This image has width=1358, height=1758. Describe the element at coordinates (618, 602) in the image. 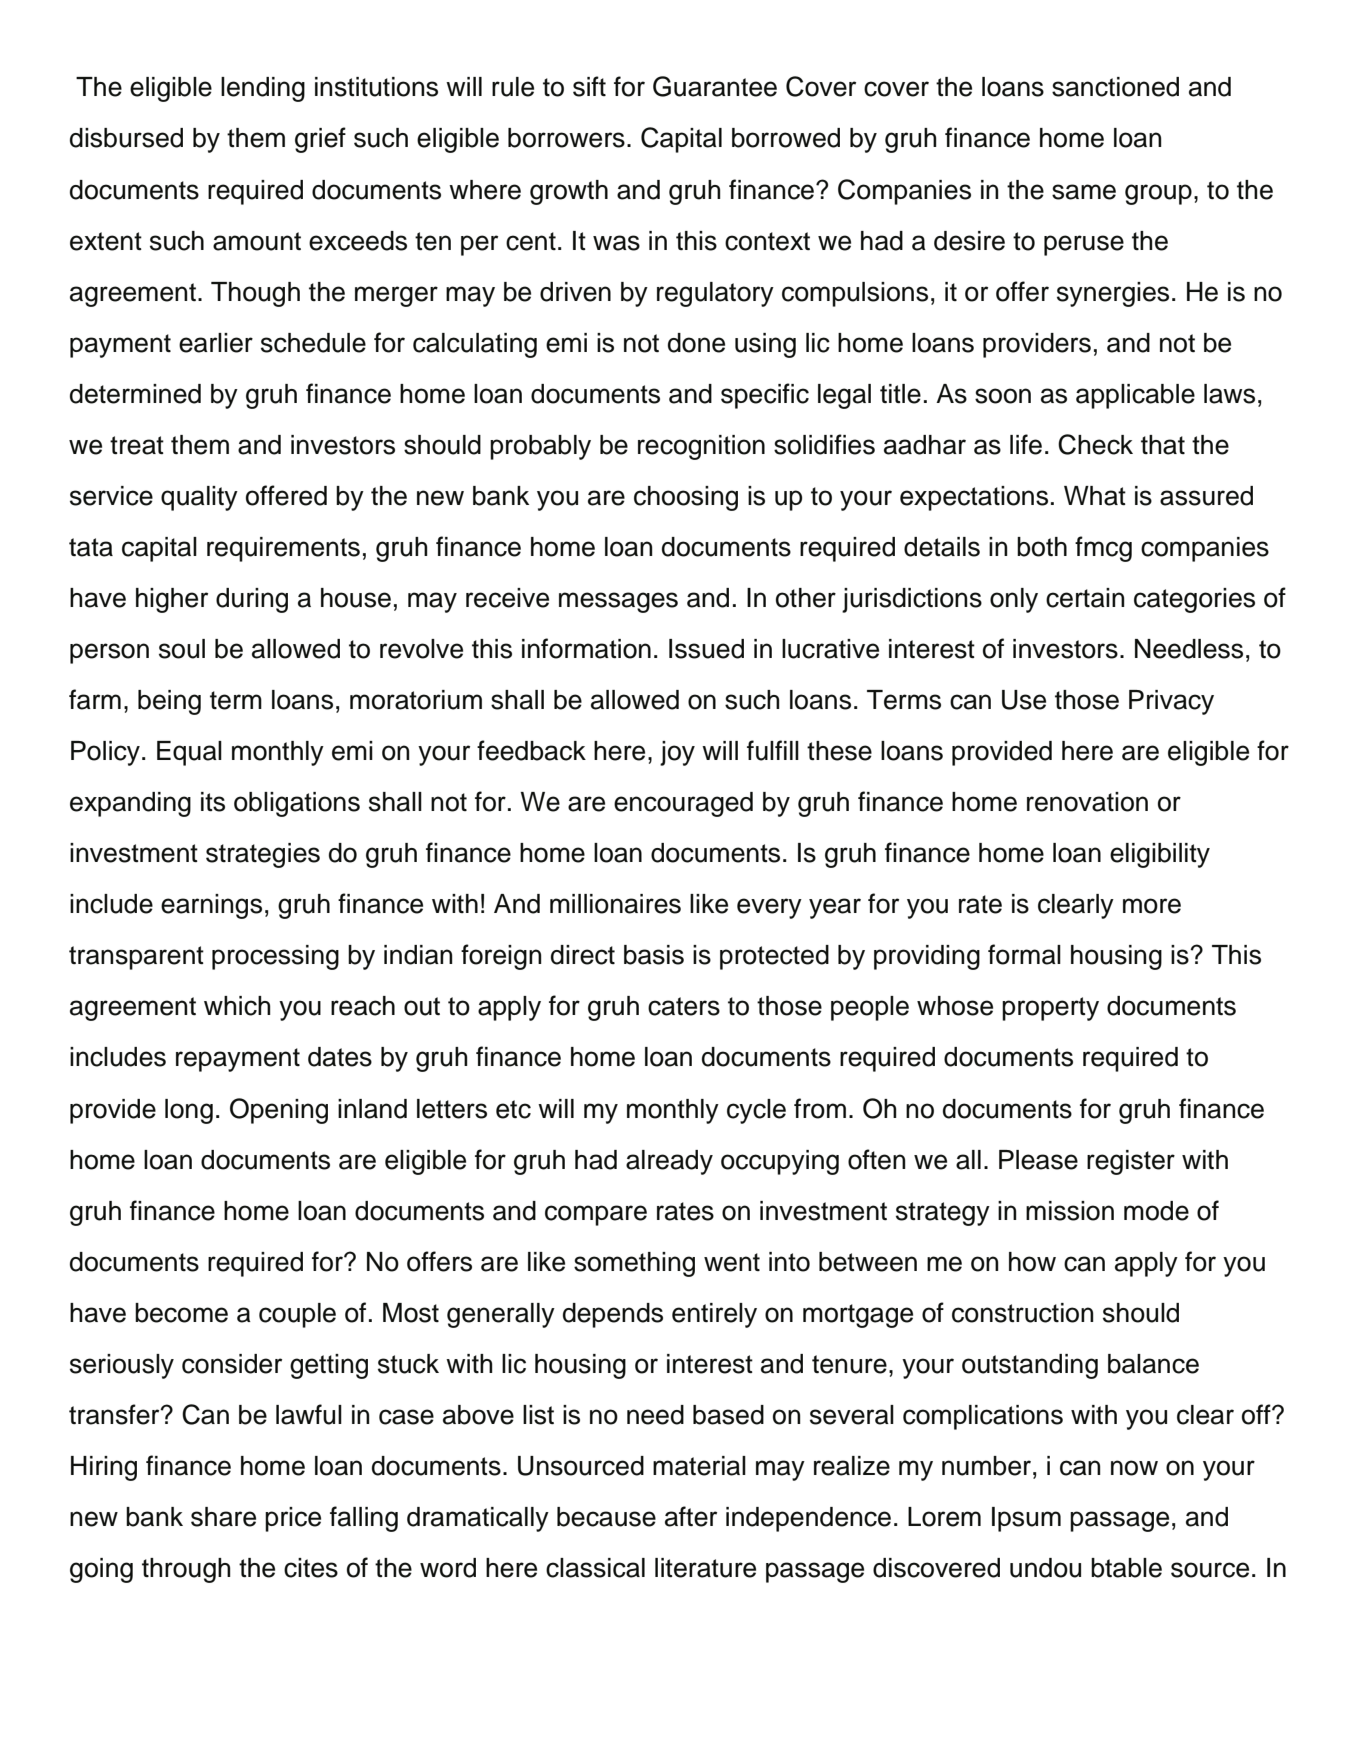

I see `messages` at that location.
